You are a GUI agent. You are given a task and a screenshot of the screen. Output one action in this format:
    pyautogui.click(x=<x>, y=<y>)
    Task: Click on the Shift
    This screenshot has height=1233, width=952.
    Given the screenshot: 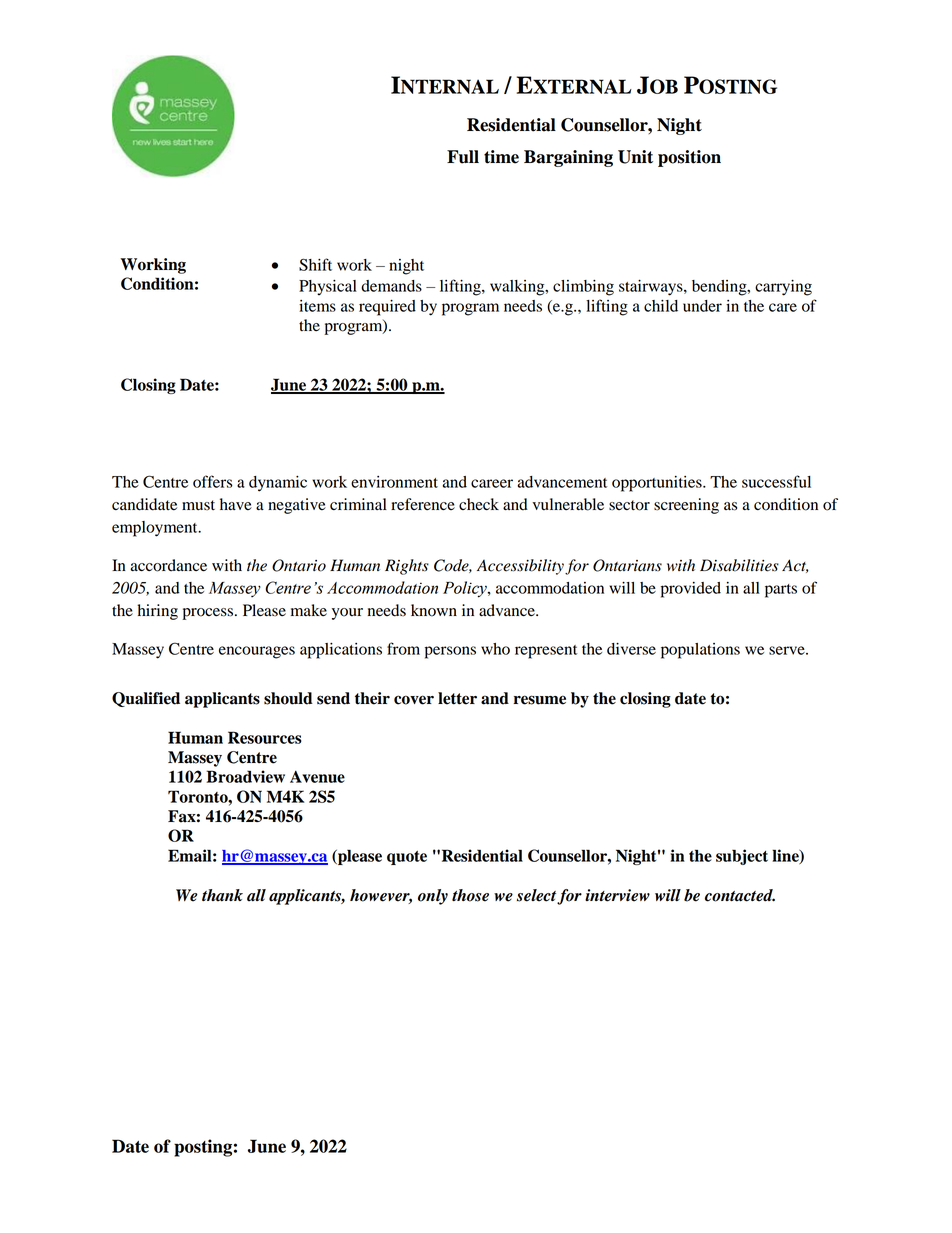 What is the action you would take?
    pyautogui.click(x=315, y=264)
